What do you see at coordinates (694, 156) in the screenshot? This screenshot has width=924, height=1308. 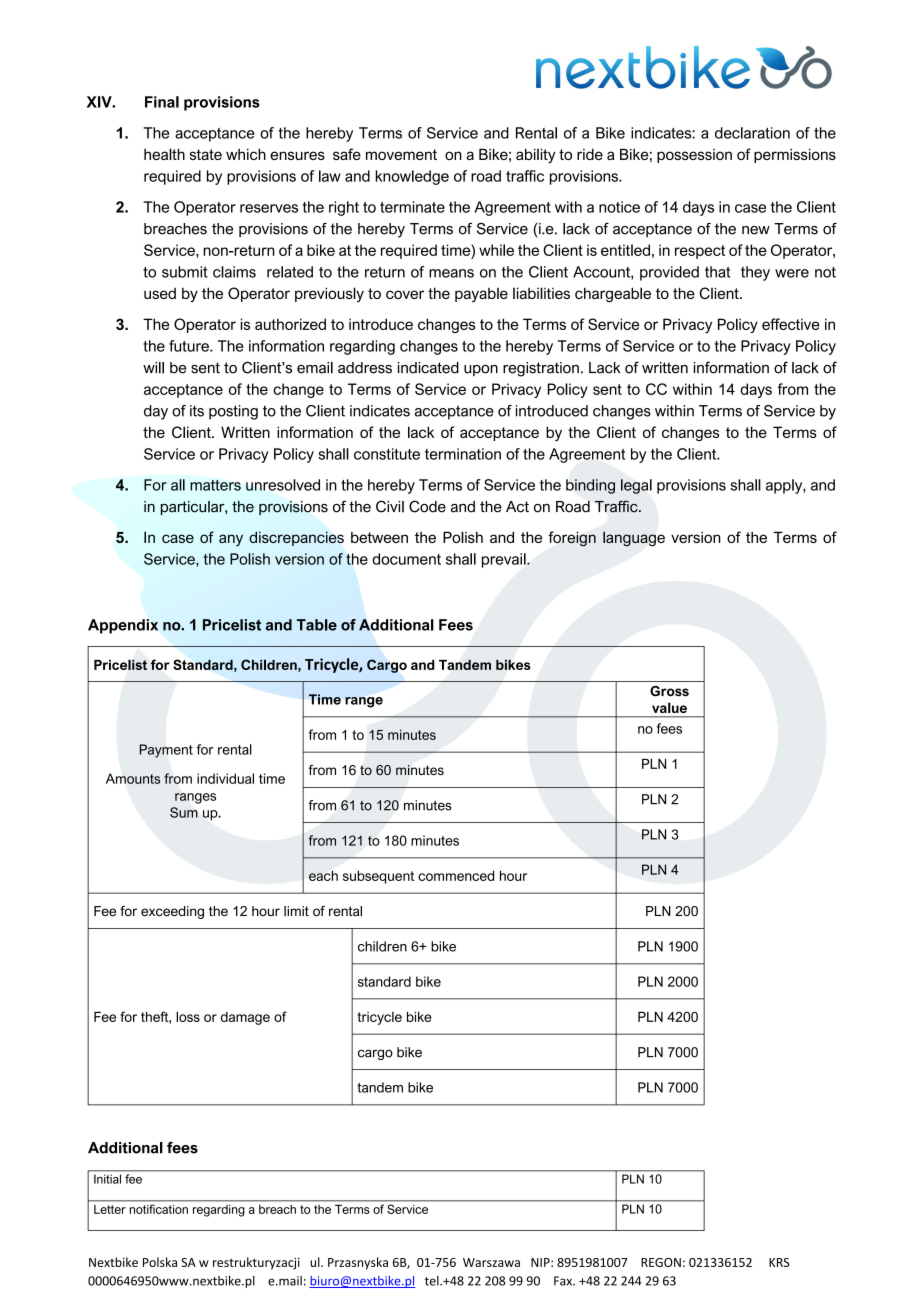 I see `possession` at bounding box center [694, 156].
